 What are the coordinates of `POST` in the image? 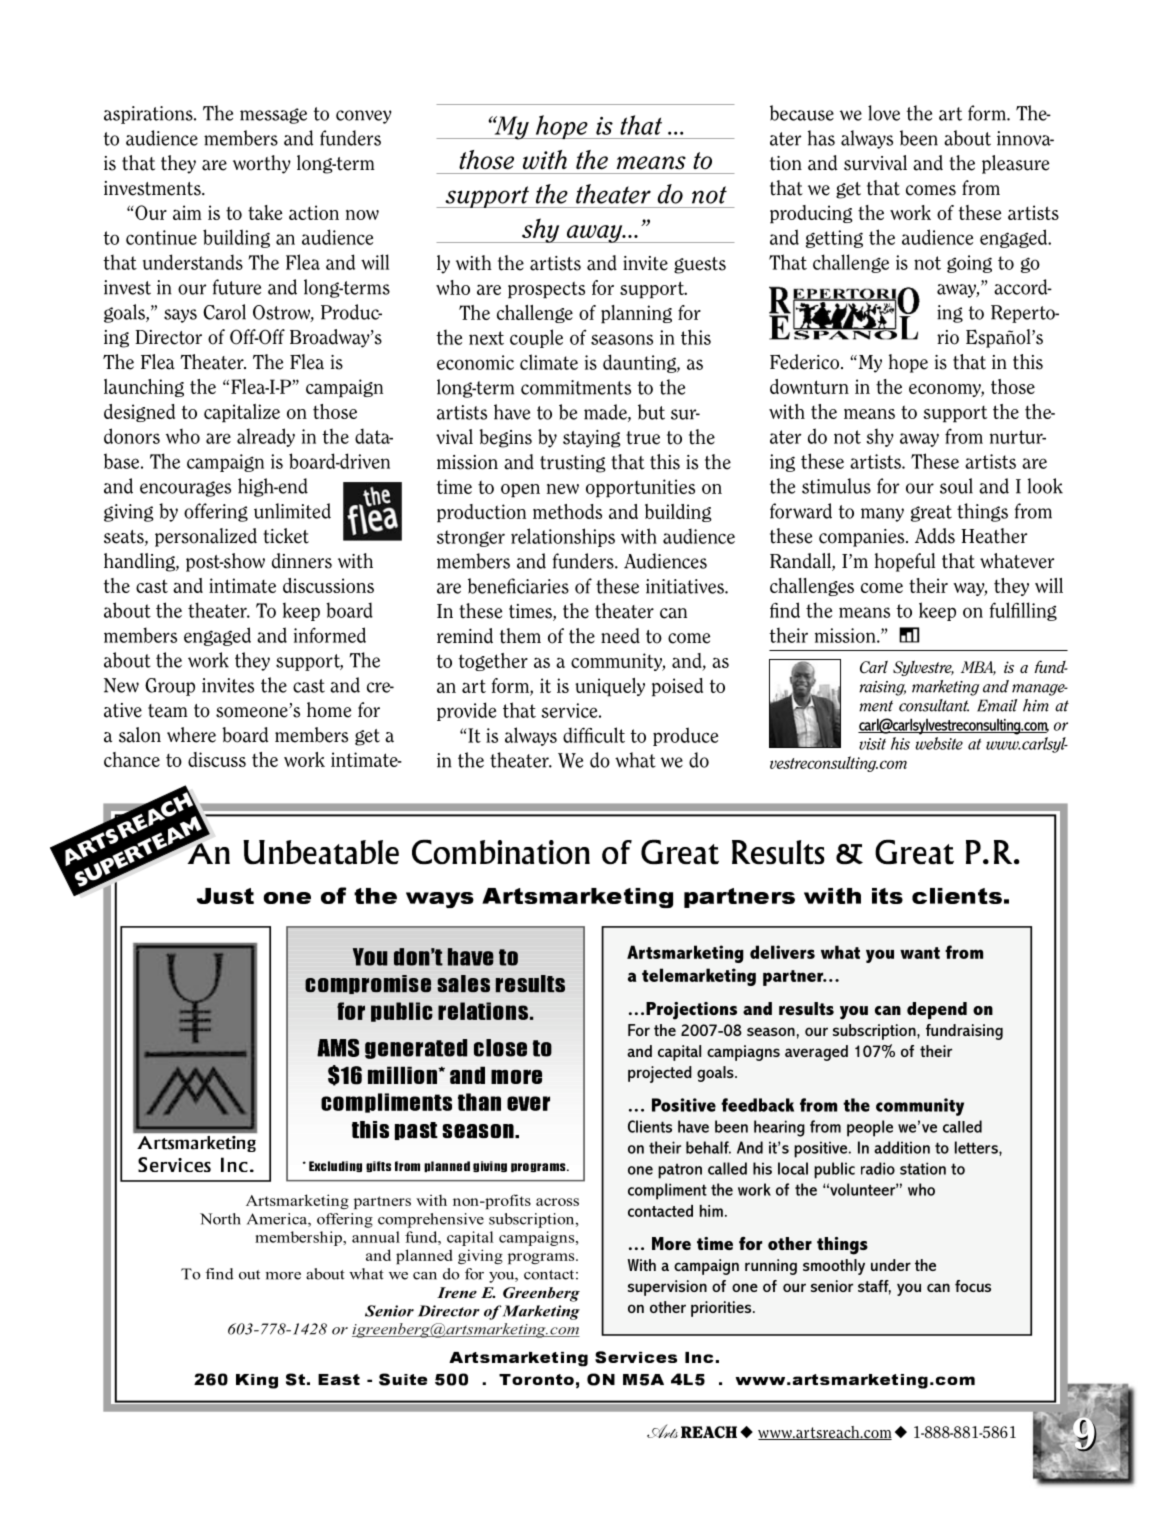 It's located at (204, 563).
